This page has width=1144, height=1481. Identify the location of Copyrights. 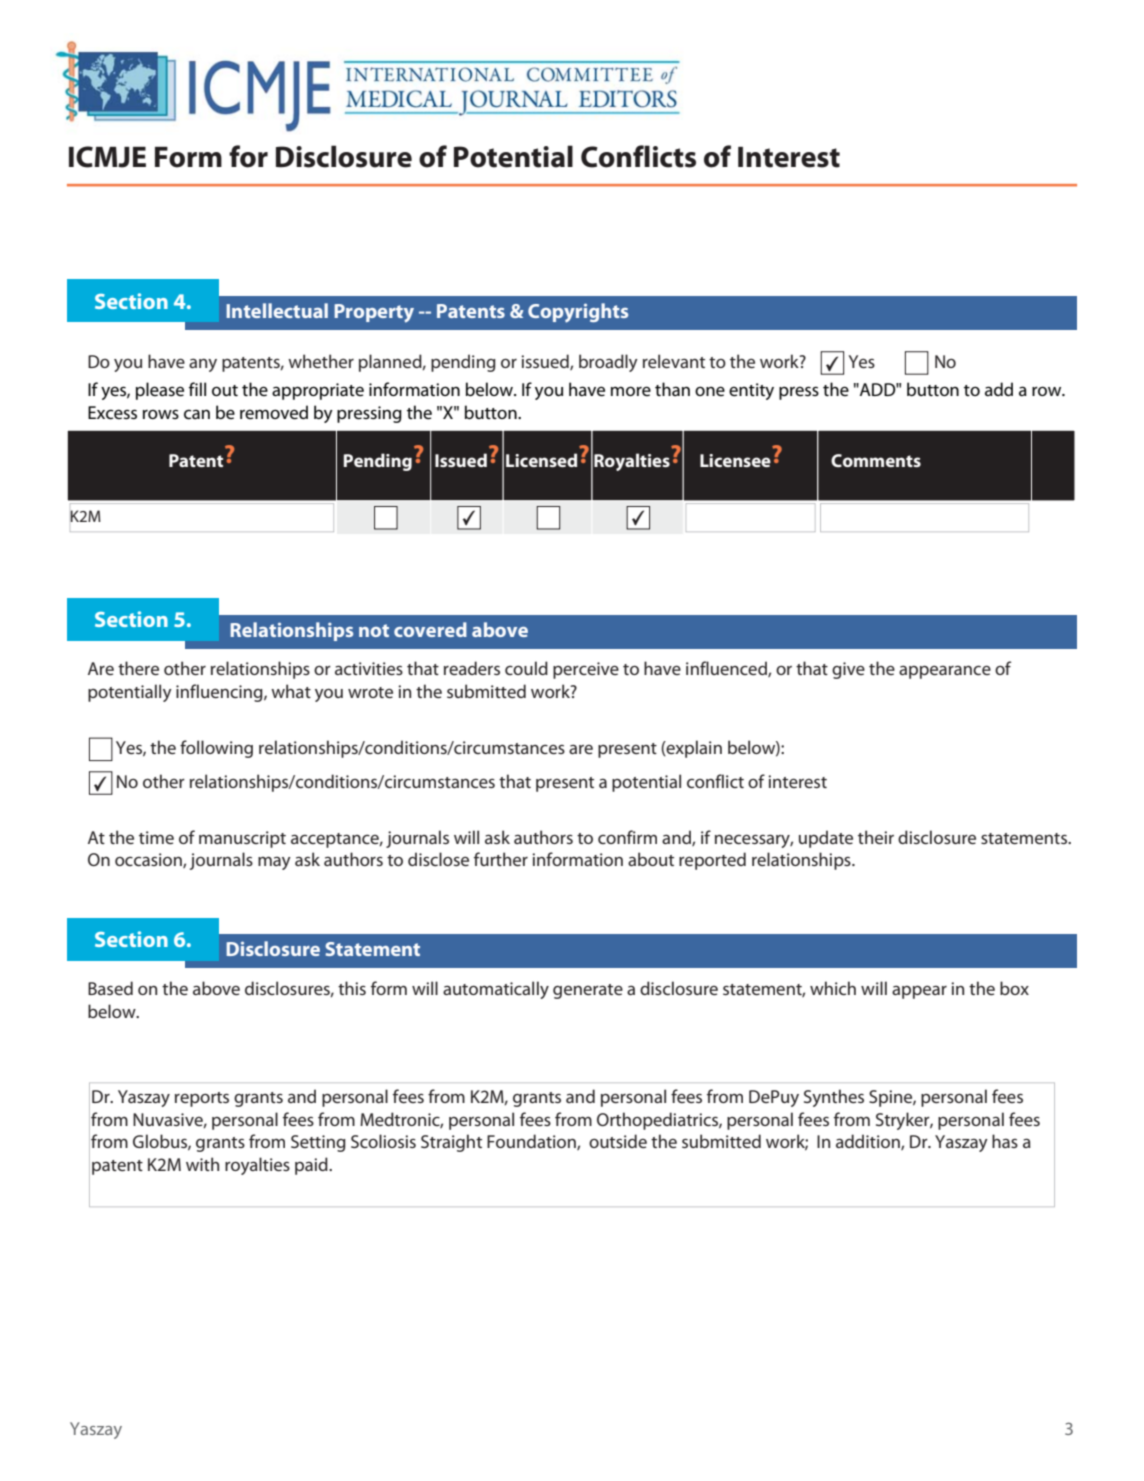
(578, 313).
